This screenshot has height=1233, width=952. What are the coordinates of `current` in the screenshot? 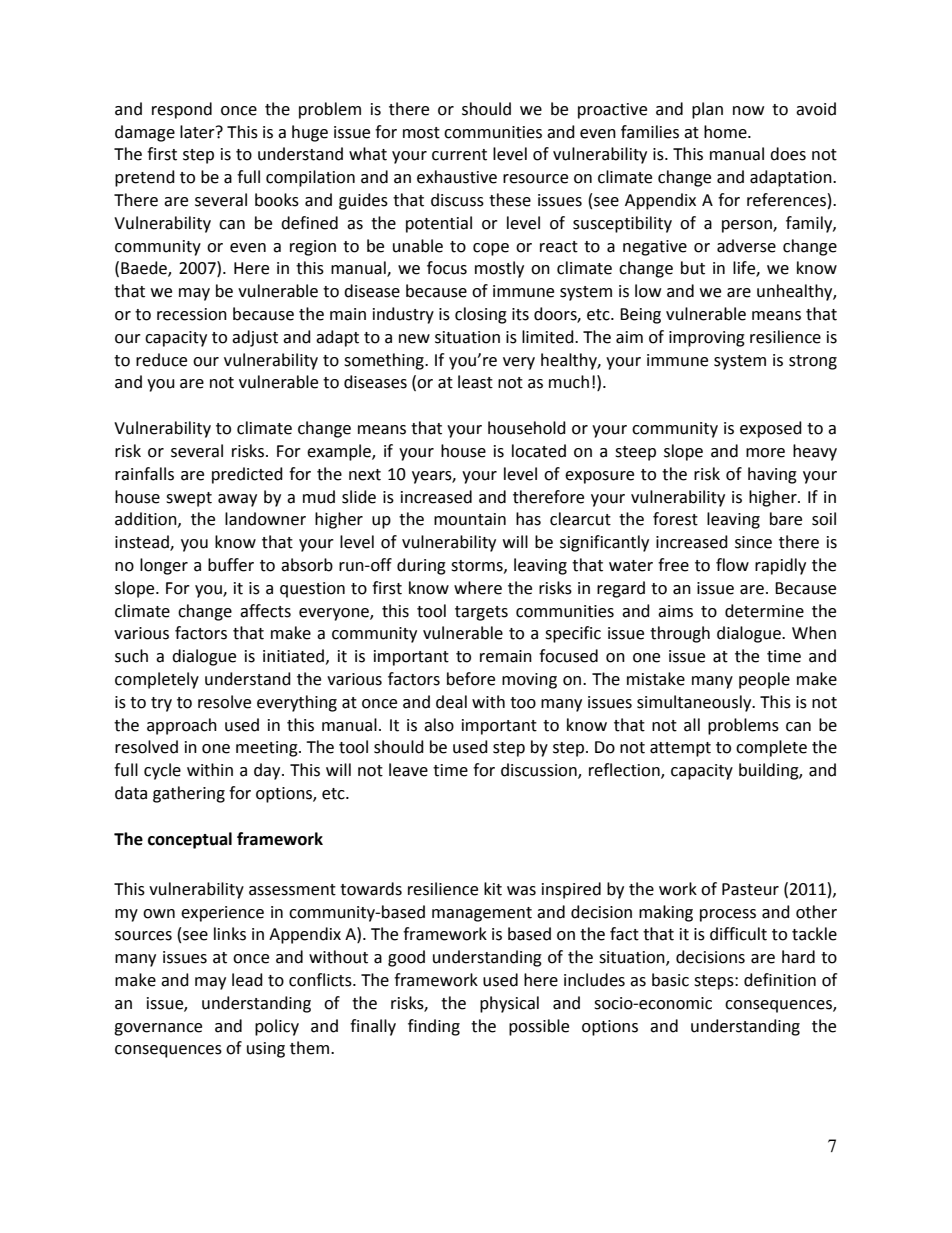 It's located at (459, 155).
